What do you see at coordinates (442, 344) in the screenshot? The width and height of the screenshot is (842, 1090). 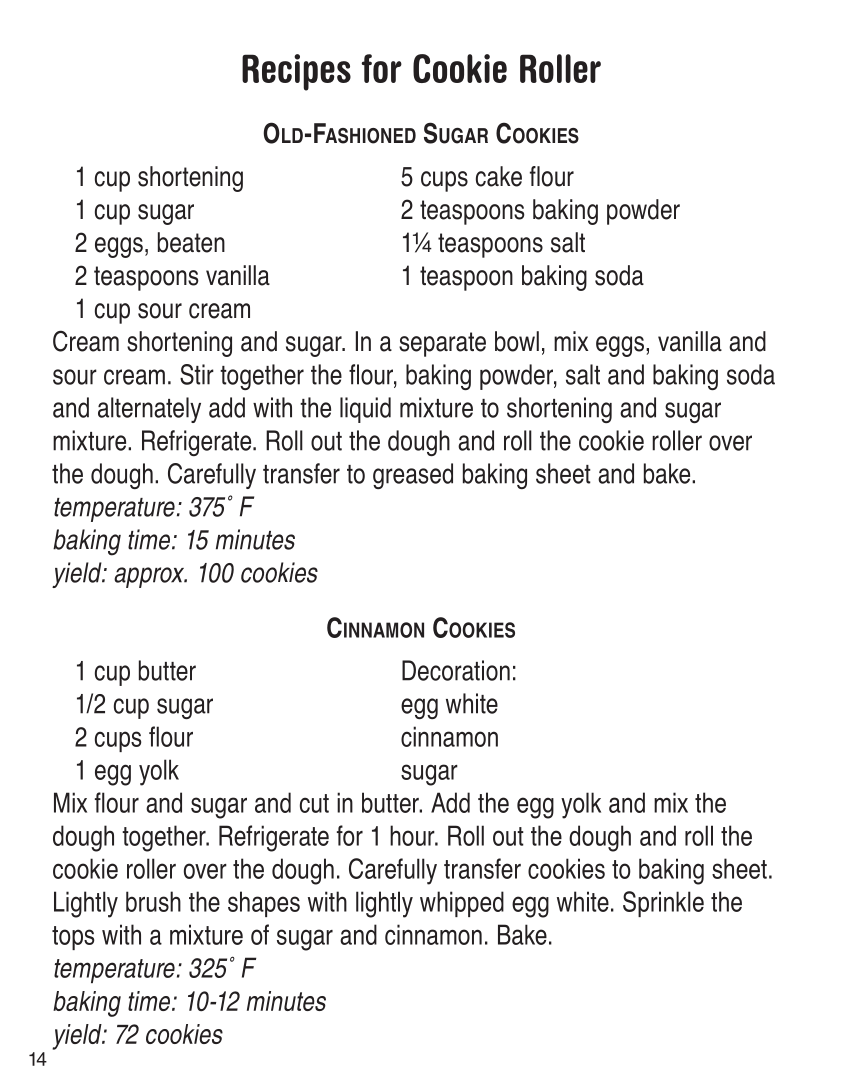 I see `separate` at bounding box center [442, 344].
